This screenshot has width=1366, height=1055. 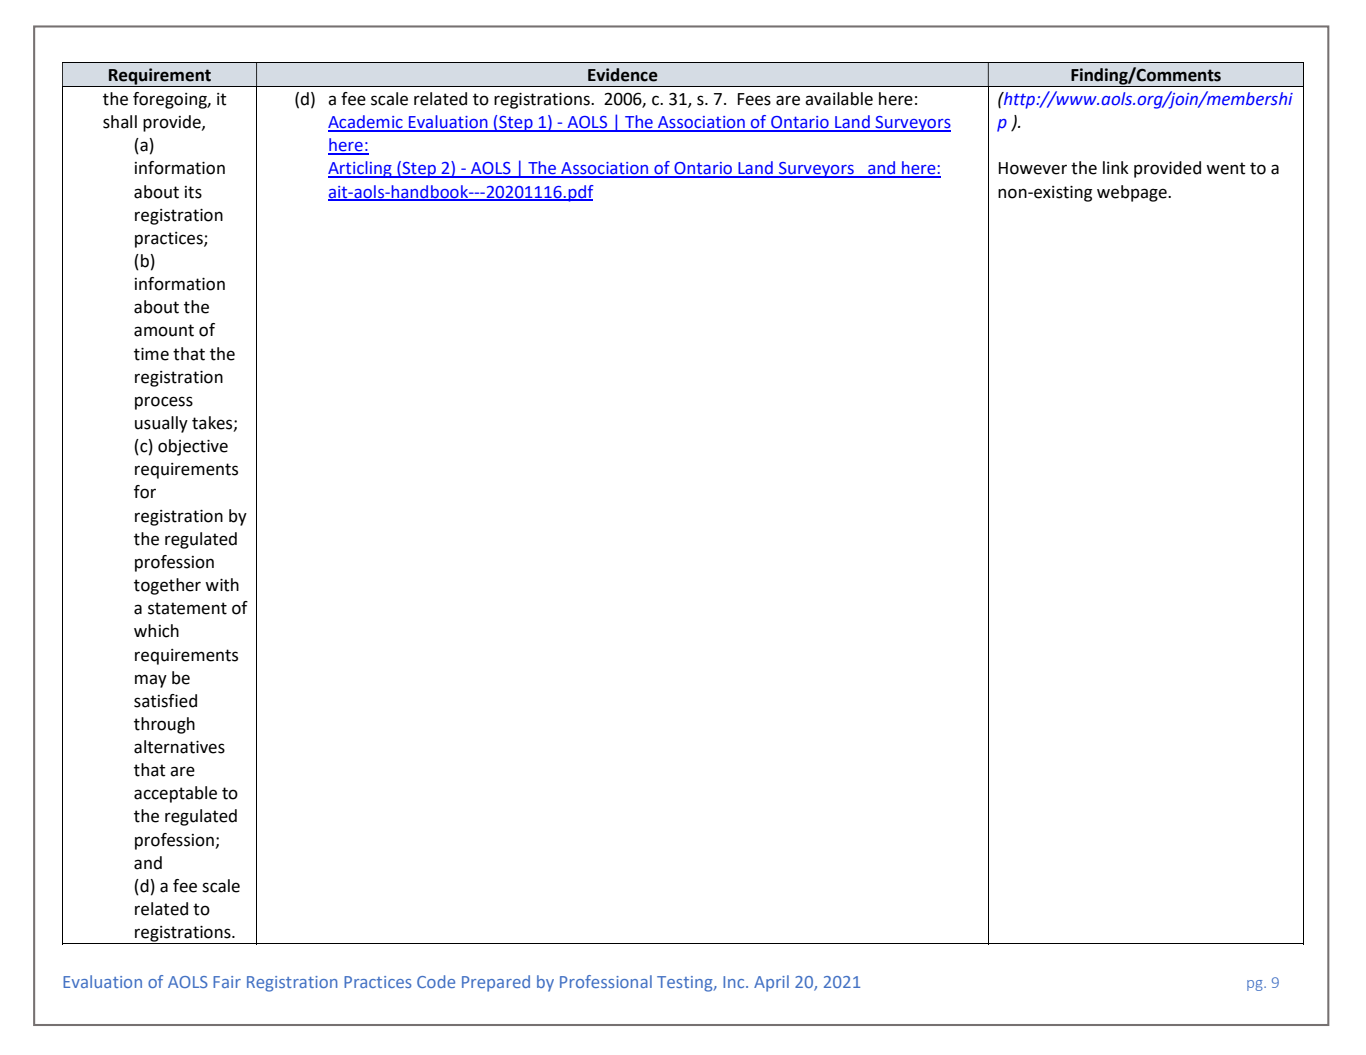 I want to click on objective, so click(x=193, y=447).
